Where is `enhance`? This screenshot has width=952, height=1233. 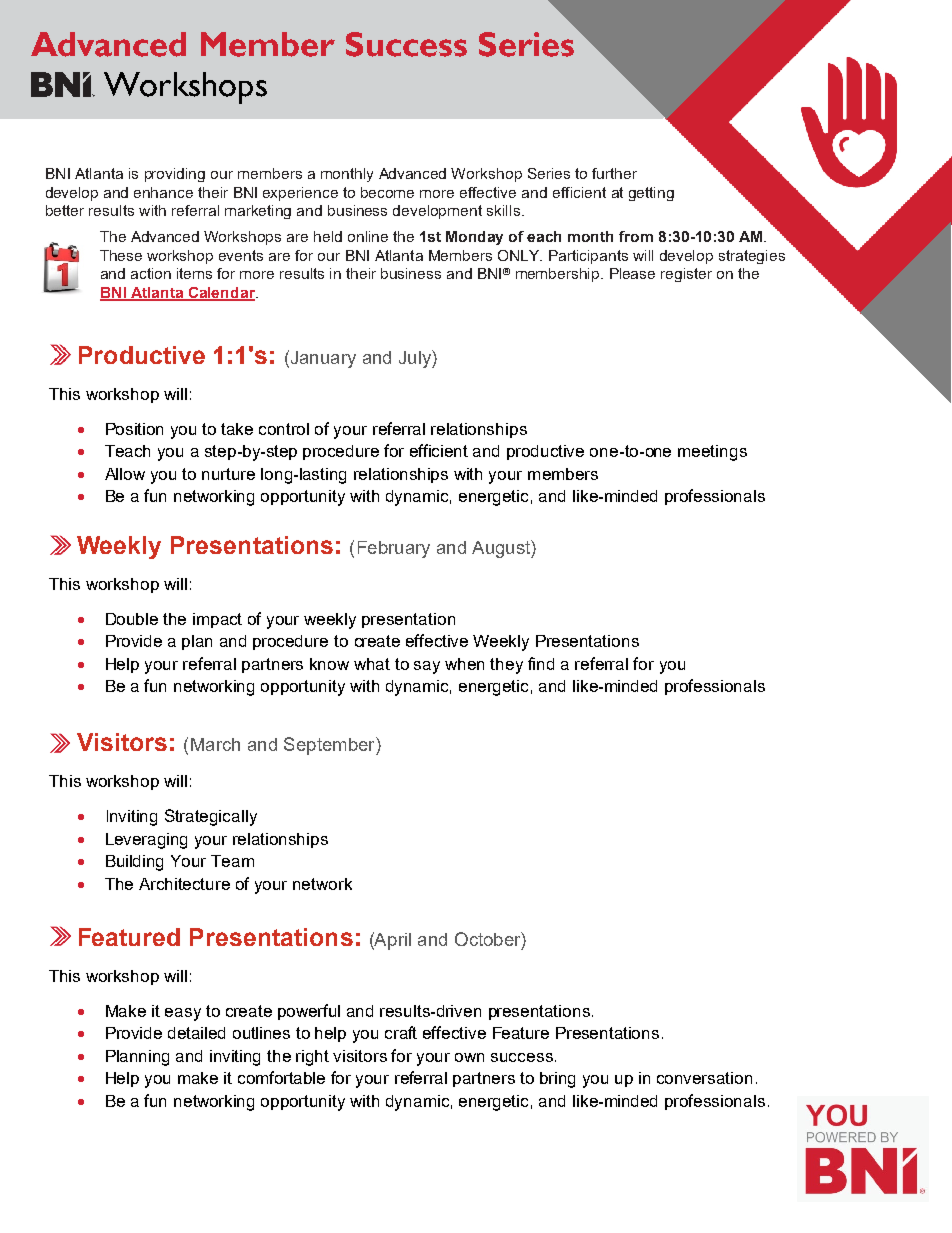 enhance is located at coordinates (163, 192).
